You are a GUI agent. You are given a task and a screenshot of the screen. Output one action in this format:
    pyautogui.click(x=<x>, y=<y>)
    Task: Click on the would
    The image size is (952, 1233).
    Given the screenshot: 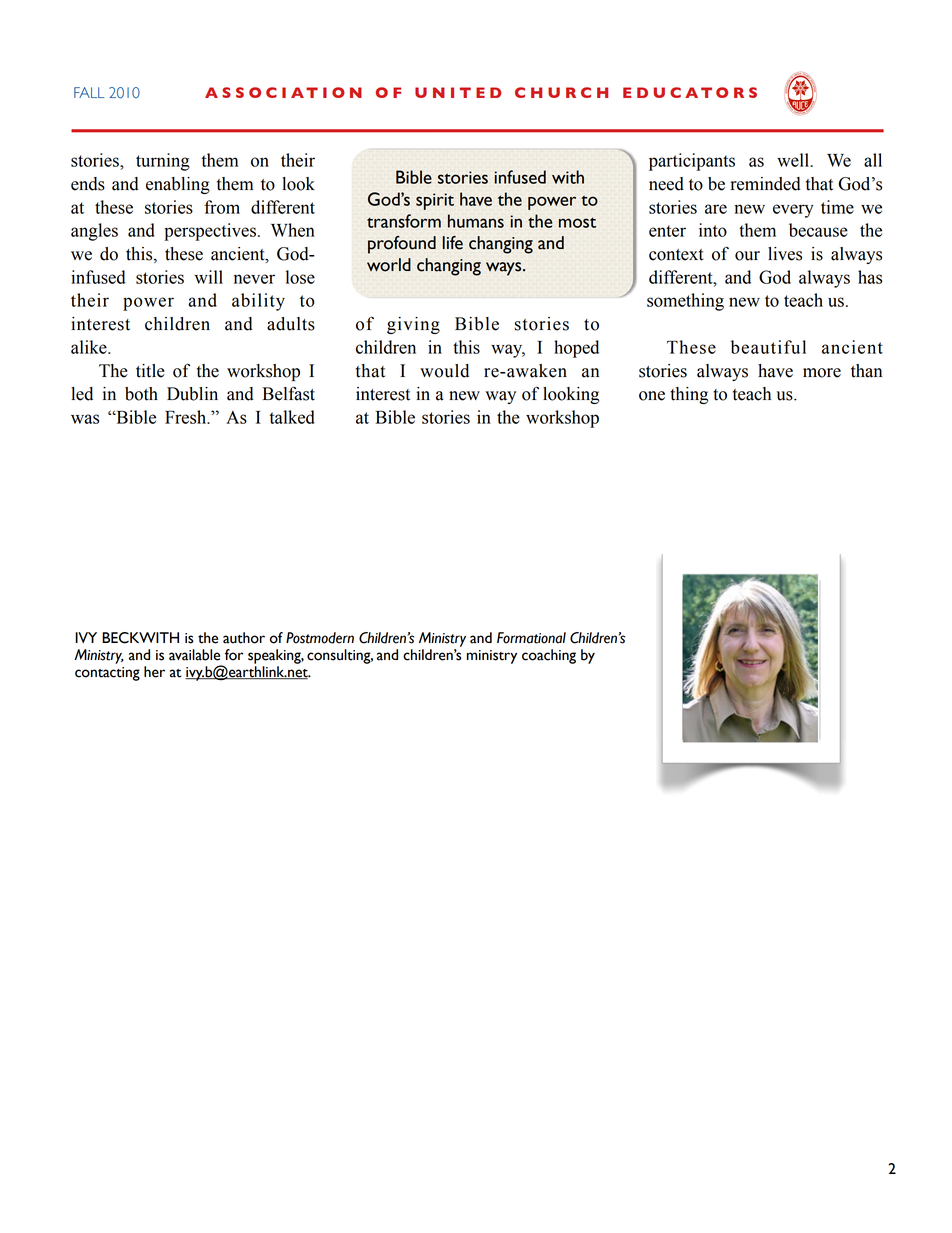 What is the action you would take?
    pyautogui.click(x=444, y=371)
